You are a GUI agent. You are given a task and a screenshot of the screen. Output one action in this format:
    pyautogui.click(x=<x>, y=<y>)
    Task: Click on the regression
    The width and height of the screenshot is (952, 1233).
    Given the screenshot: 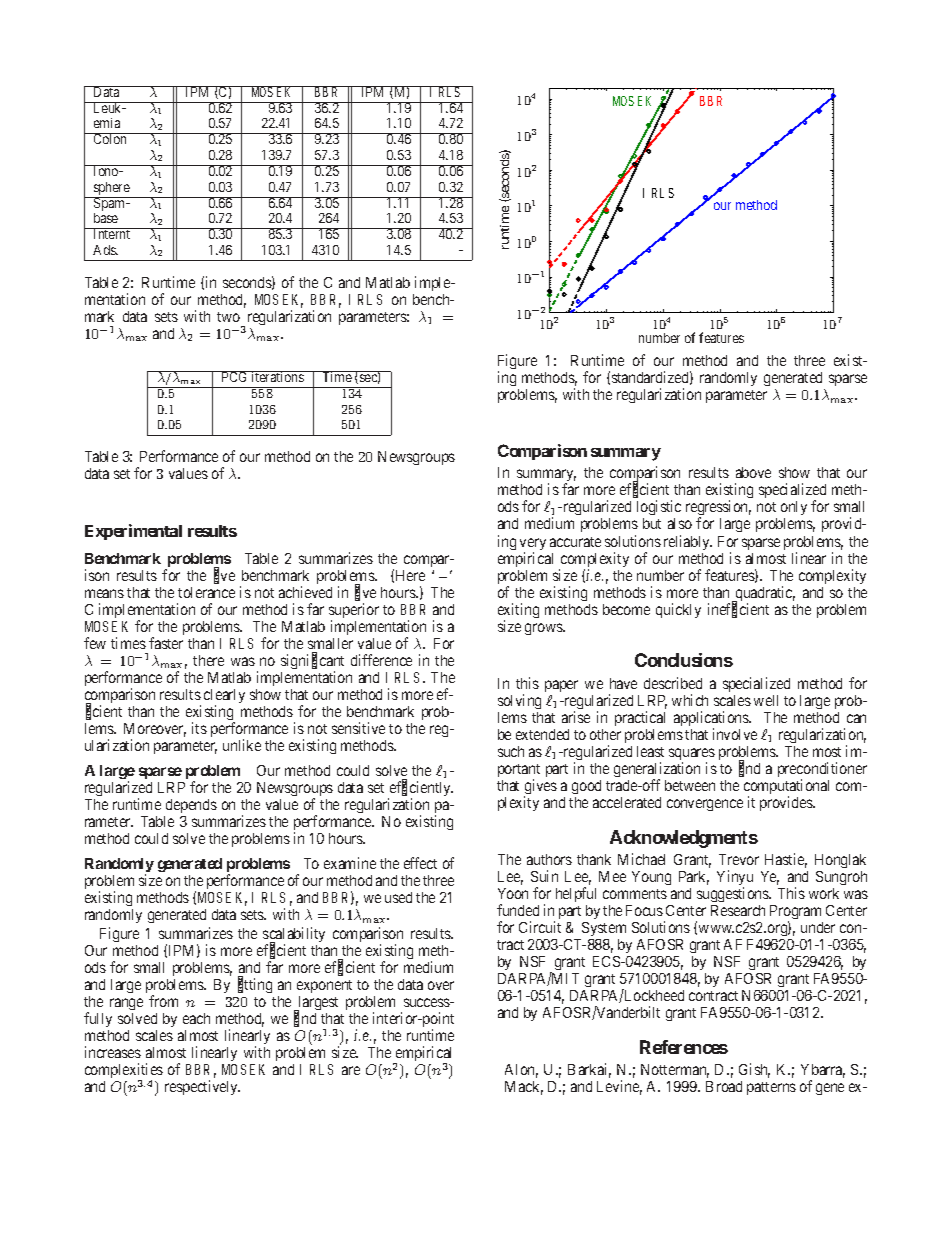 What is the action you would take?
    pyautogui.click(x=718, y=509)
